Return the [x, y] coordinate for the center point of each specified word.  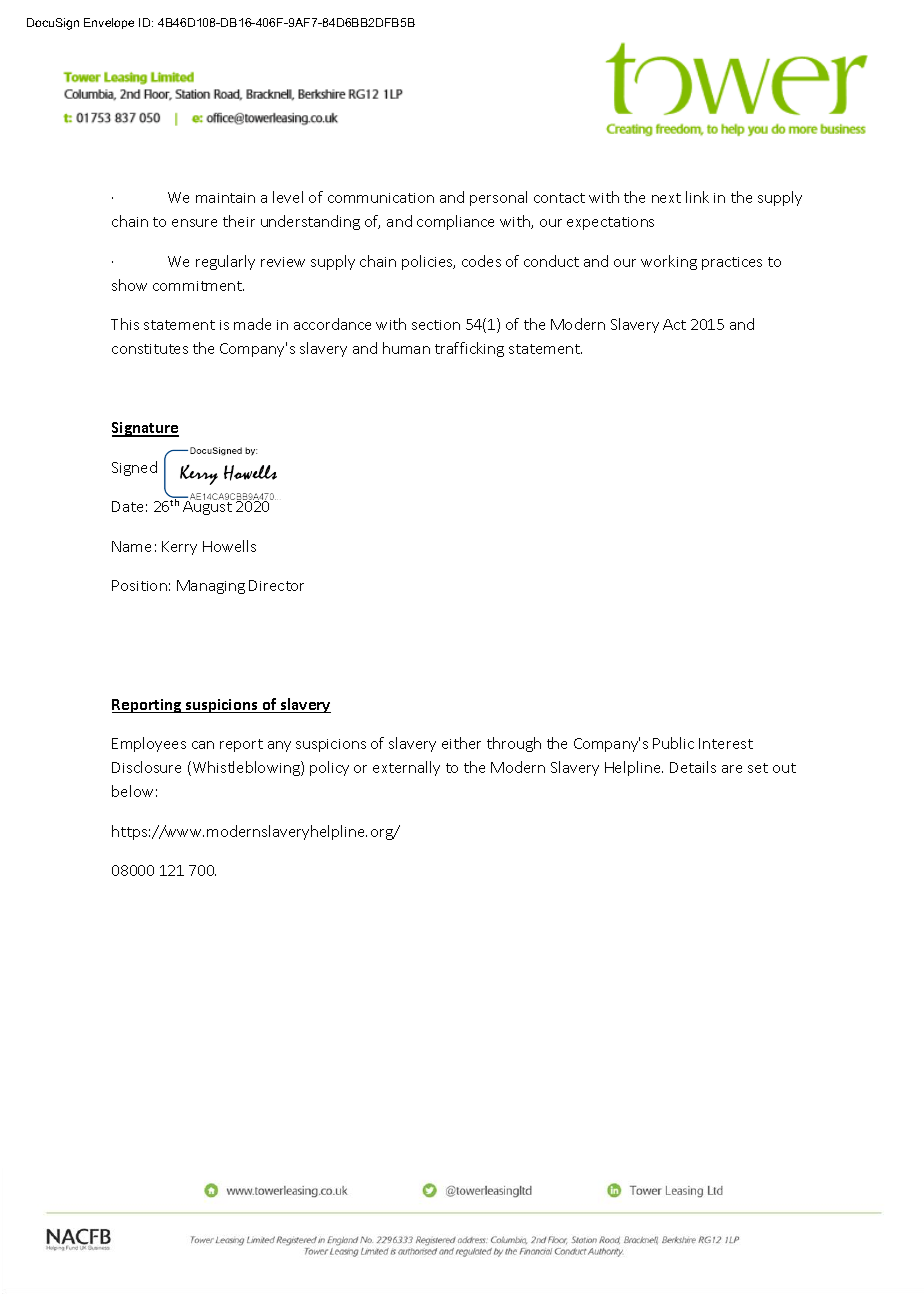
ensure [194, 223]
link [697, 197]
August [208, 507]
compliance [455, 222]
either [461, 743]
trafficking [469, 349]
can [203, 745]
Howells [229, 546]
